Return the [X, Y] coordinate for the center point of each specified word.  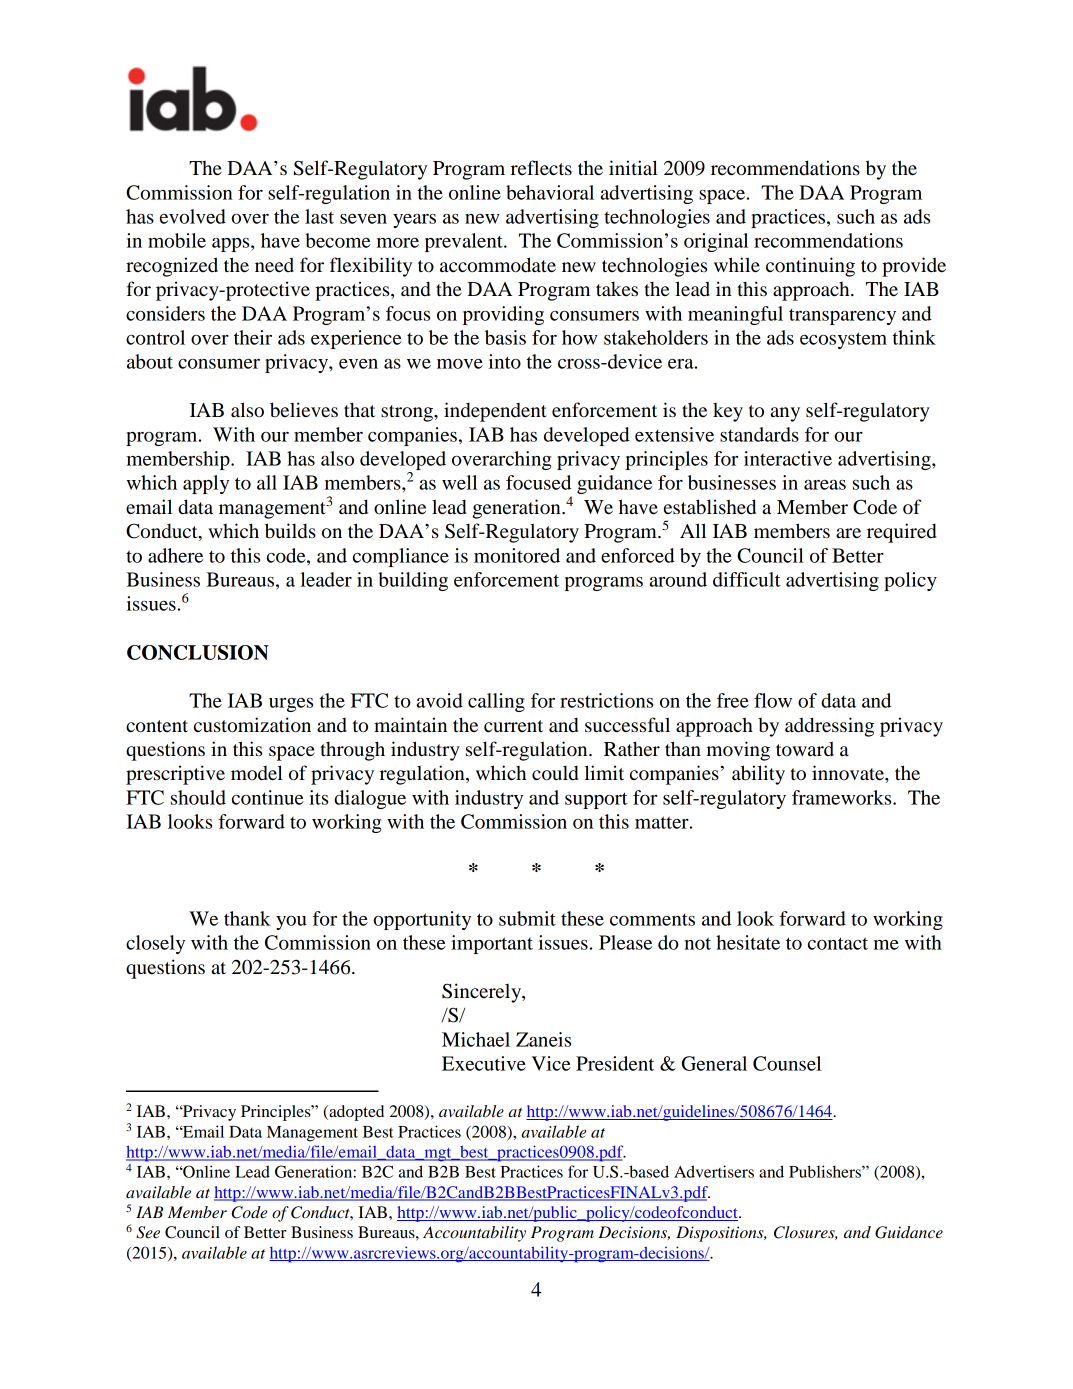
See [148, 1232]
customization [252, 725]
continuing [810, 267]
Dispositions [721, 1234]
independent [495, 412]
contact [838, 943]
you [291, 923]
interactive [788, 458]
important [492, 944]
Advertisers [714, 1171]
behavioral [550, 192]
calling [496, 702]
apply [206, 484]
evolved [193, 216]
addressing [829, 727]
